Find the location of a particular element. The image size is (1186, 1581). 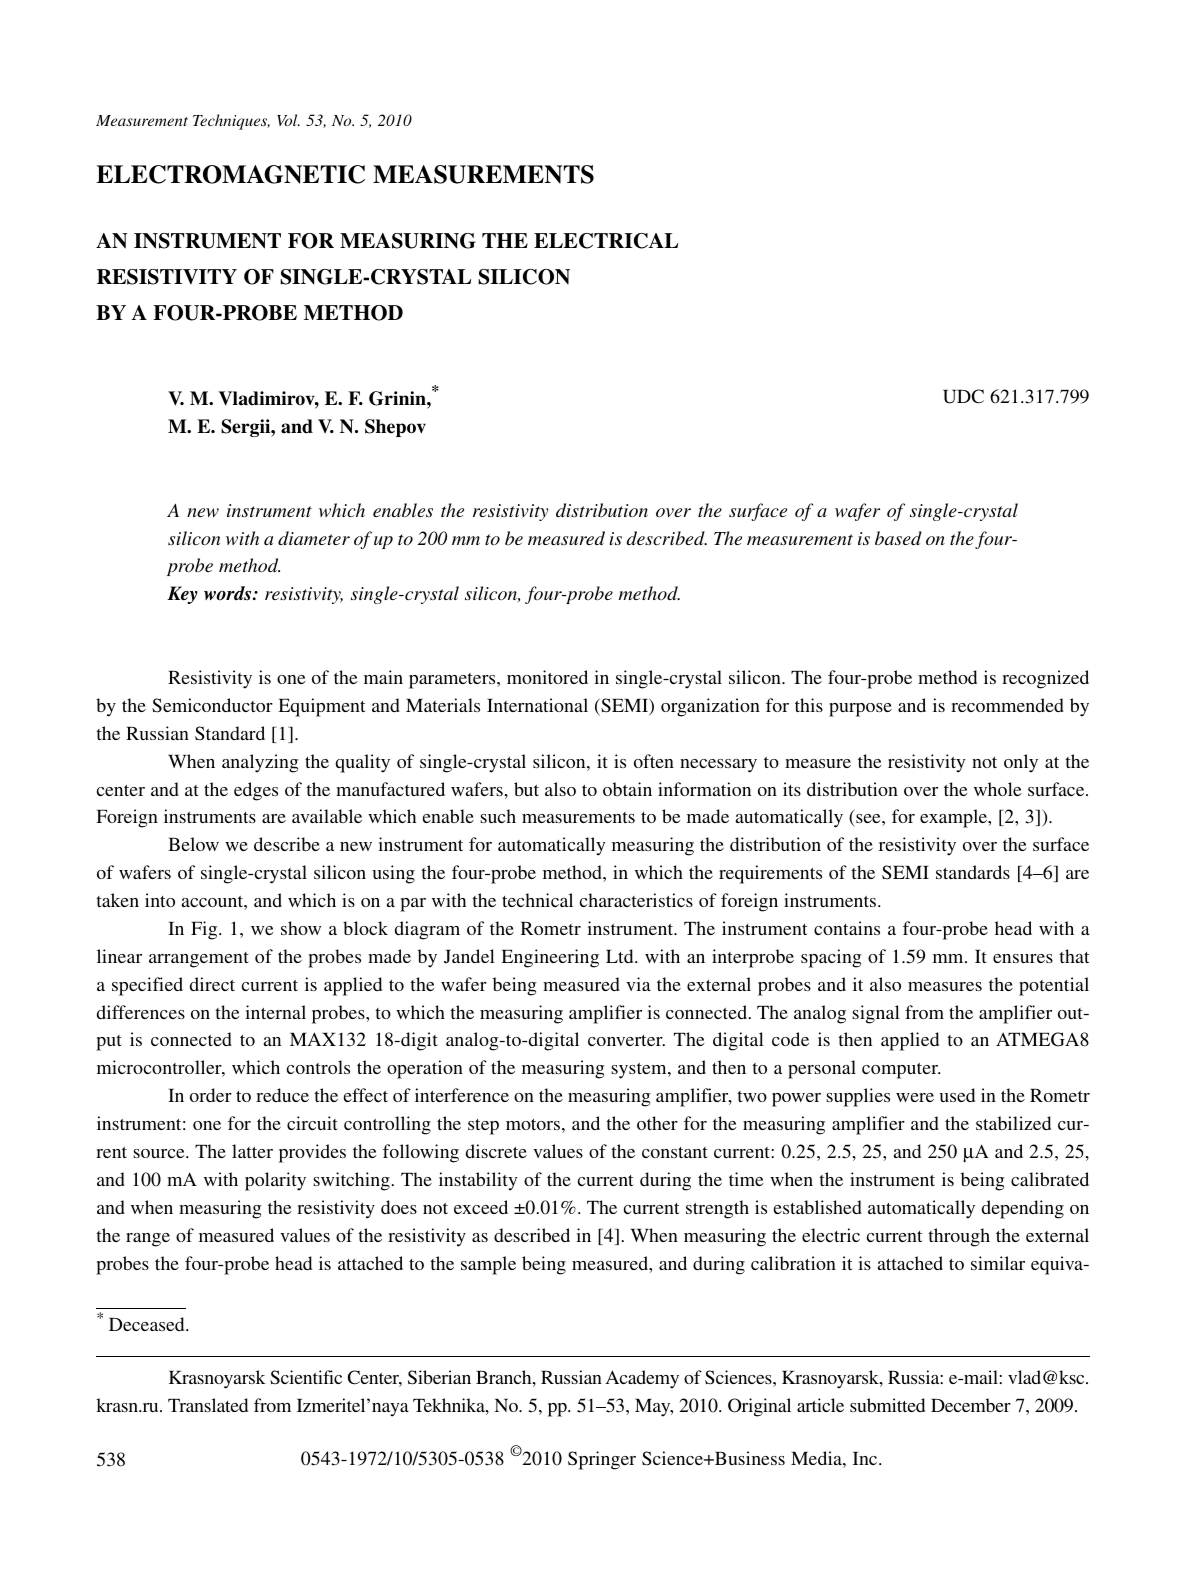

Springer is located at coordinates (602, 1460).
